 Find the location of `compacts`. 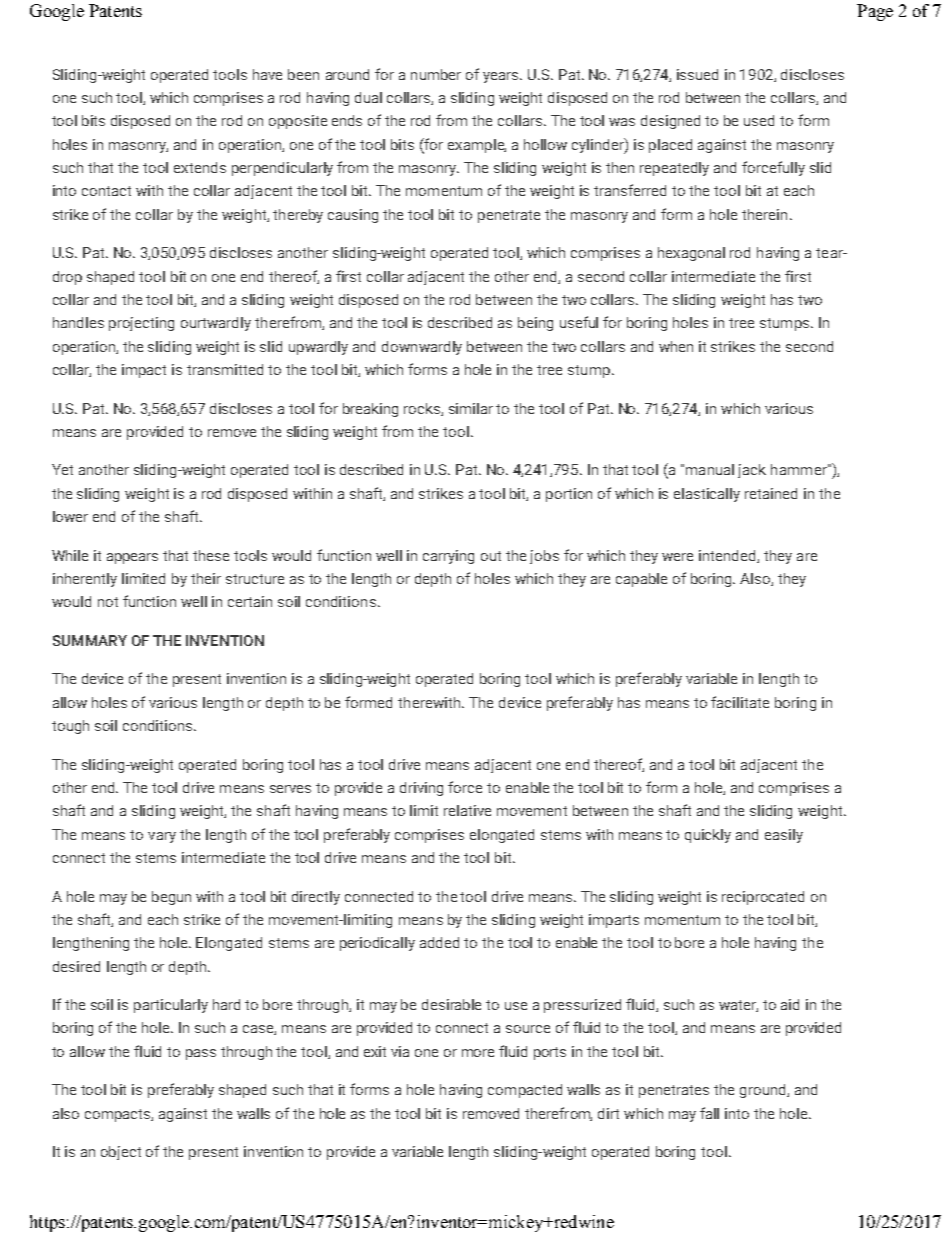

compacts is located at coordinates (119, 1115).
